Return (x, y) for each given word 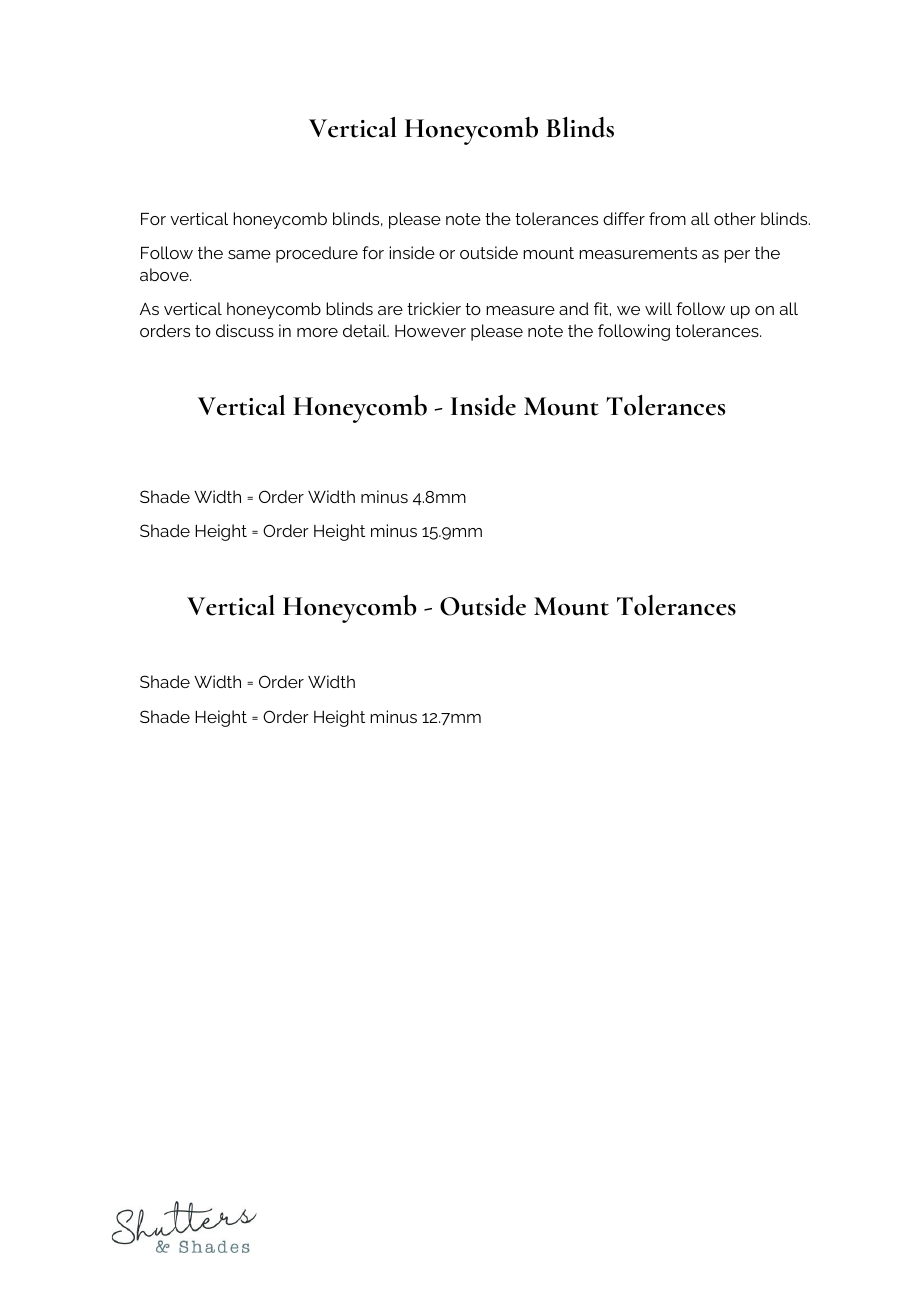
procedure (317, 254)
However (430, 331)
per (737, 256)
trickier (434, 308)
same (249, 254)
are (390, 310)
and (574, 308)
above (165, 274)
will (658, 308)
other (735, 218)
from (667, 218)
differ (624, 218)
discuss (245, 330)
